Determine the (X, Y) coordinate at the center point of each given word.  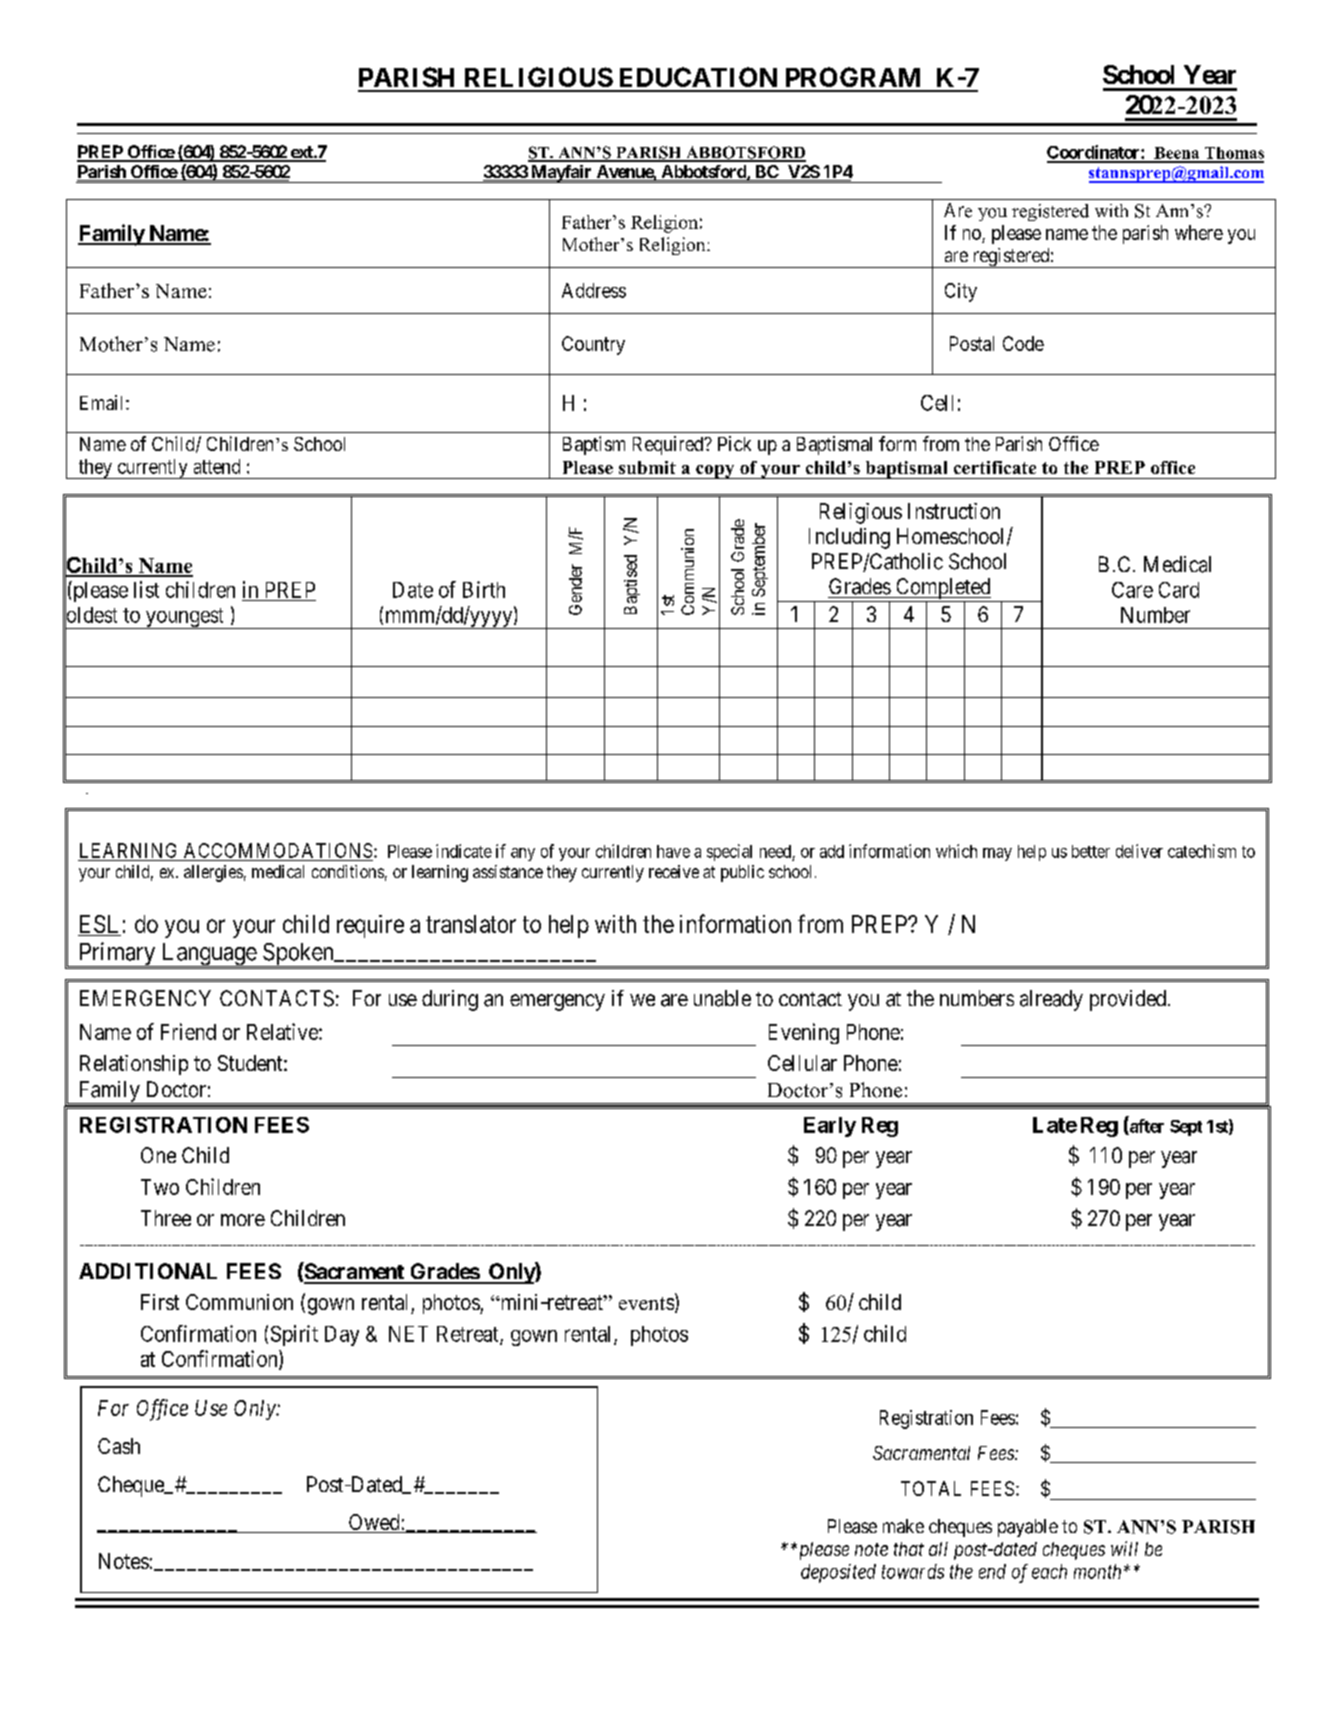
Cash (119, 1446)
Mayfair (561, 174)
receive (674, 871)
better (1091, 851)
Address (594, 290)
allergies (213, 873)
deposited (838, 1573)
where (1199, 232)
